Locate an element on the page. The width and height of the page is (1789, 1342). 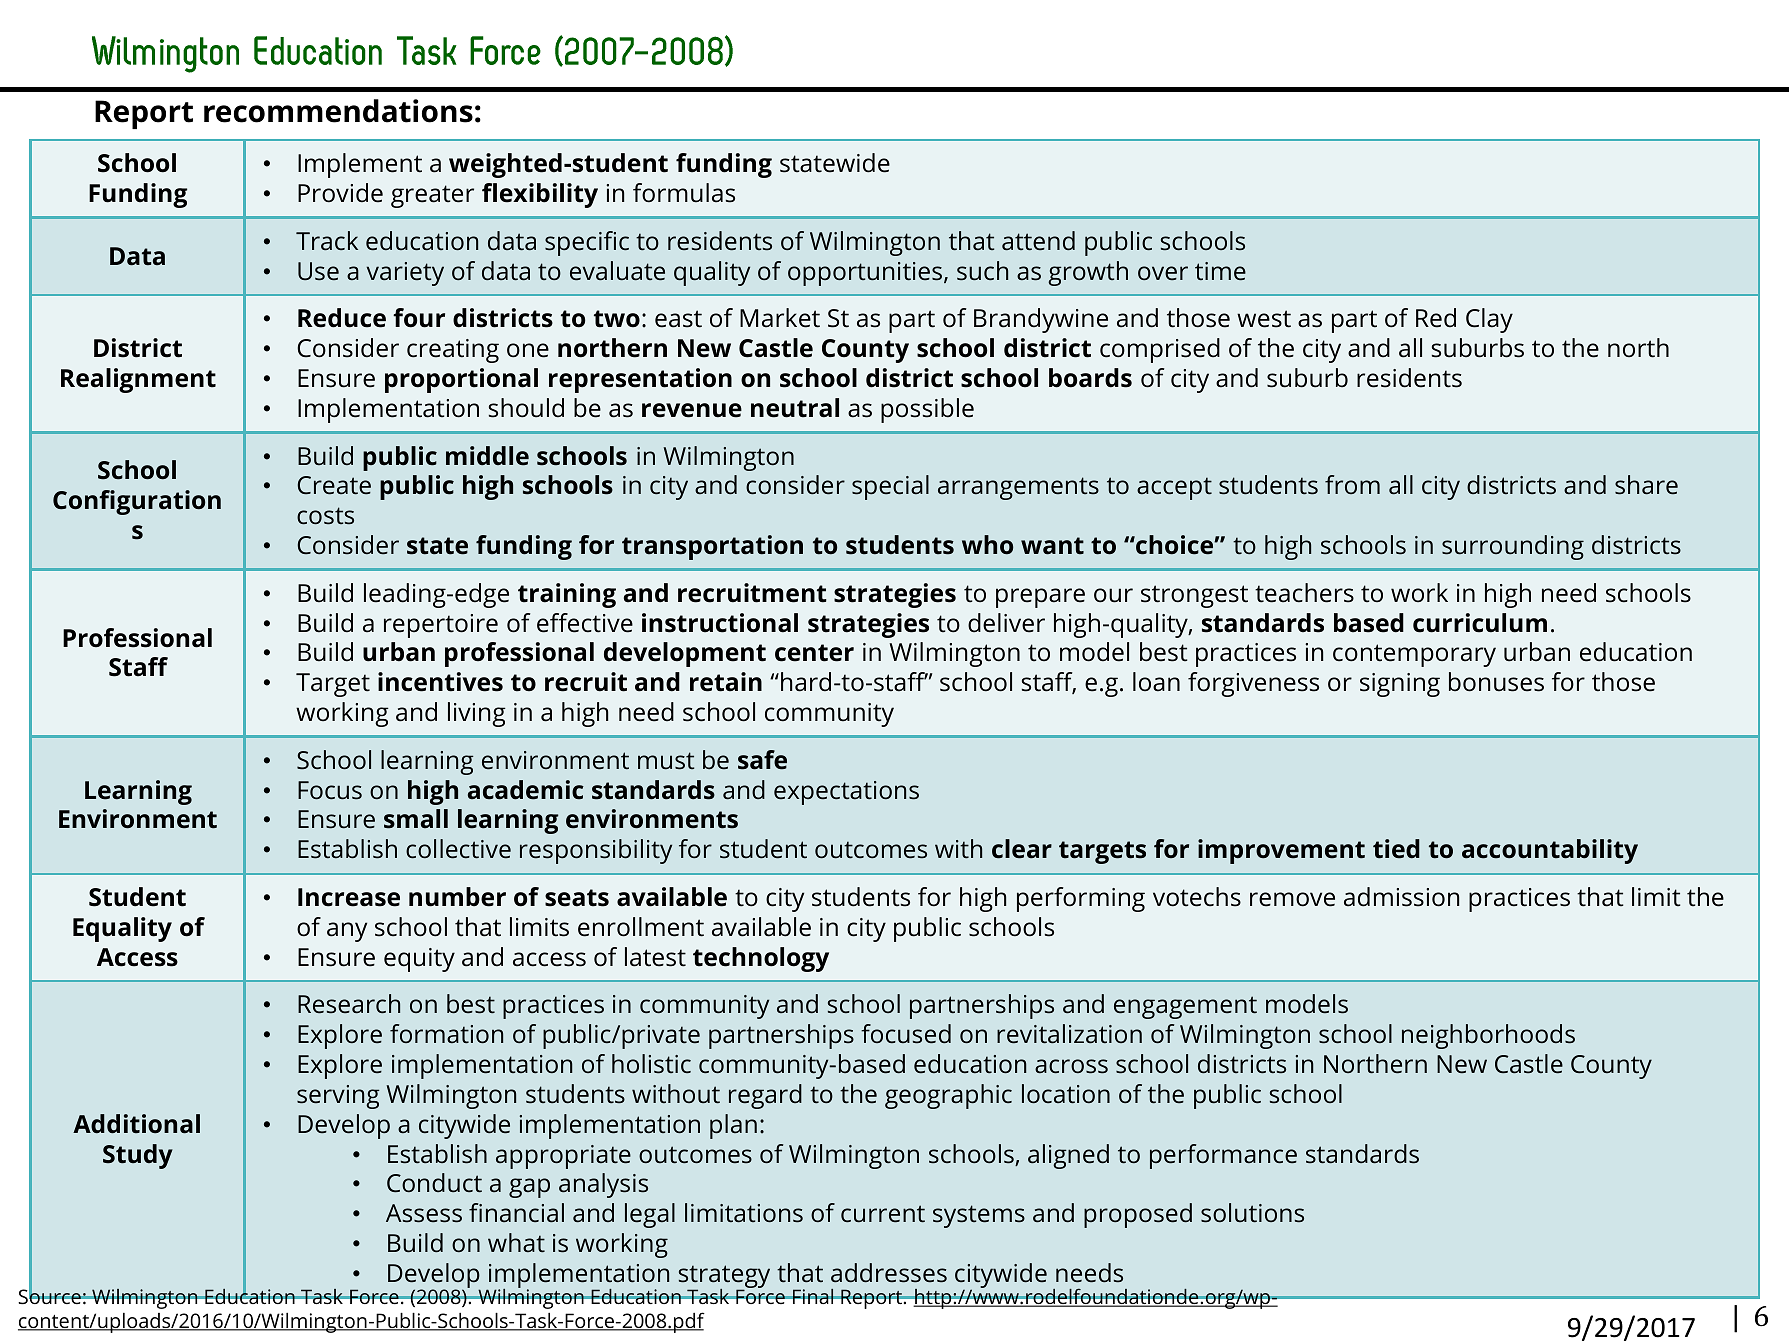
formulas is located at coordinates (684, 193).
